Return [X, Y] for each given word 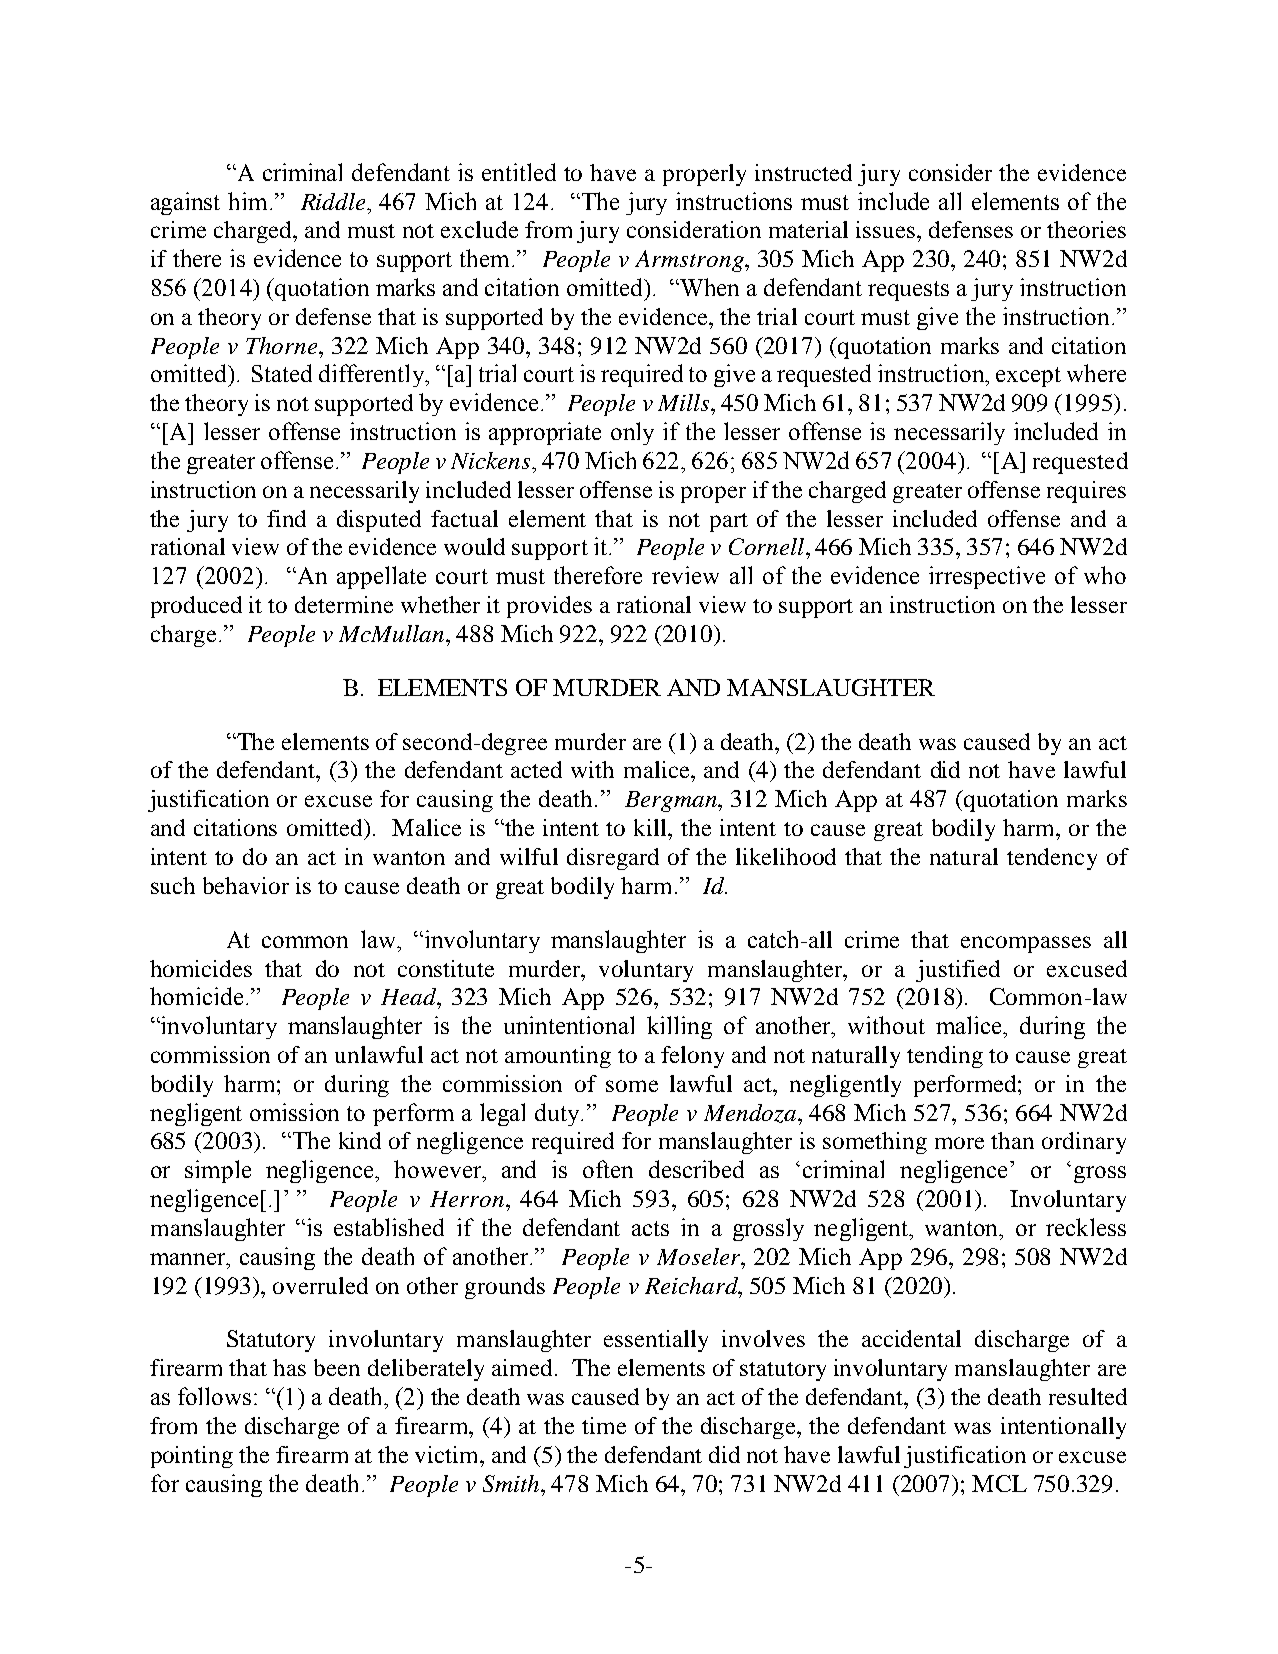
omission [294, 1112]
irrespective [987, 577]
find [286, 518]
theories [1086, 229]
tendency [1052, 859]
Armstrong [690, 261]
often [608, 1169]
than [1012, 1140]
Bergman [672, 801]
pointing [192, 1457]
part [729, 522]
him [247, 201]
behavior [246, 885]
